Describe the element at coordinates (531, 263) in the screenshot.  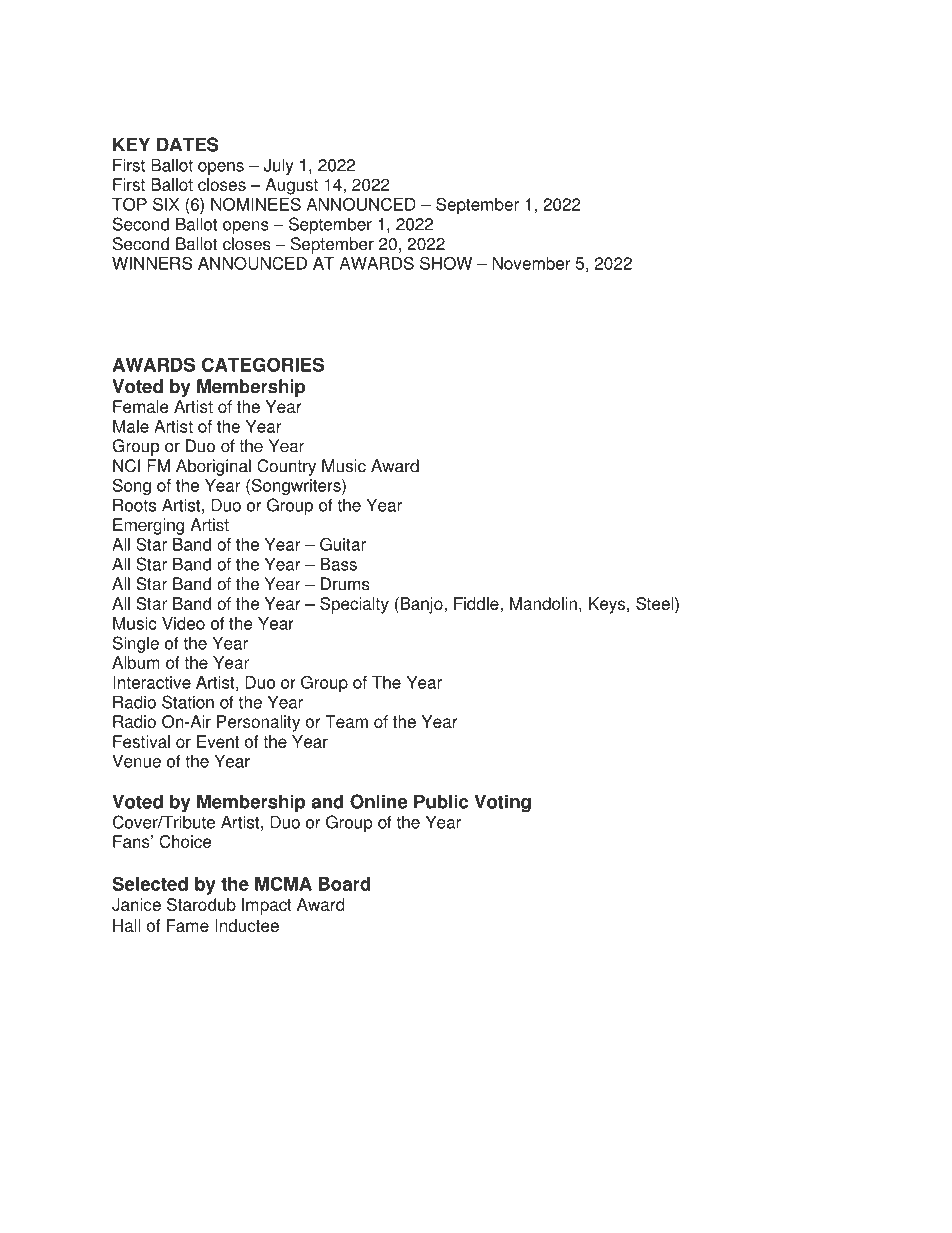
I see `November` at that location.
